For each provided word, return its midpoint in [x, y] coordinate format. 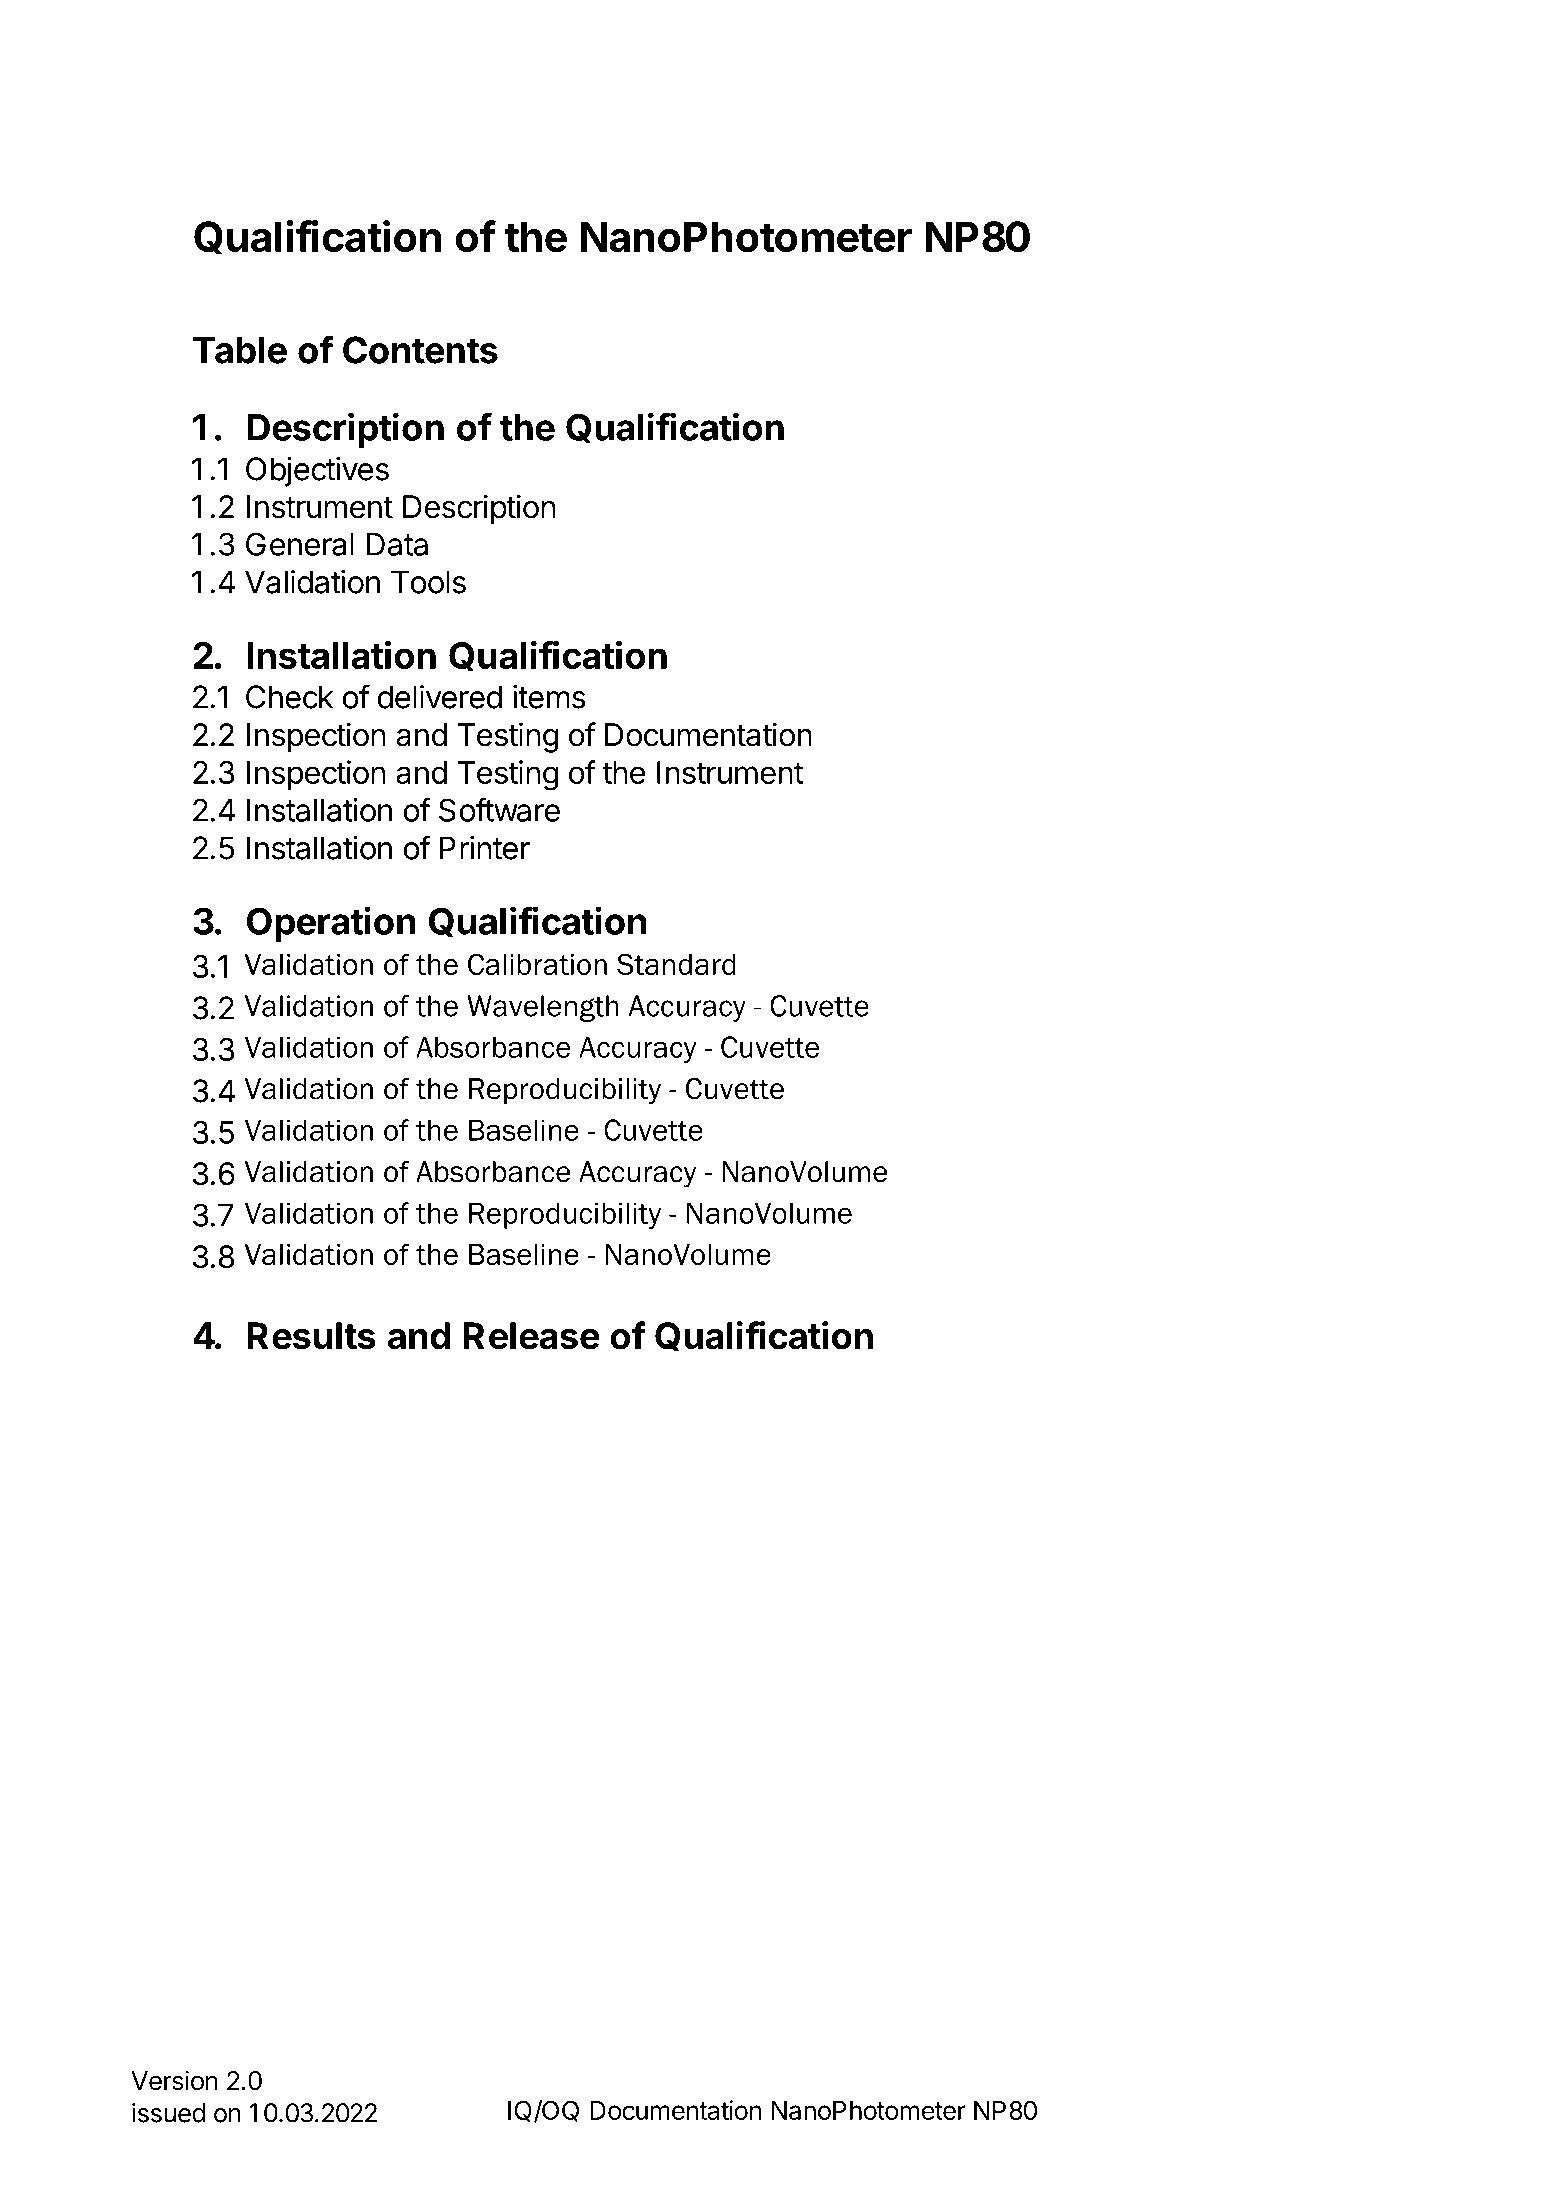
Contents [420, 350]
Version [174, 2080]
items [549, 697]
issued [168, 2113]
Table [240, 350]
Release [532, 1336]
